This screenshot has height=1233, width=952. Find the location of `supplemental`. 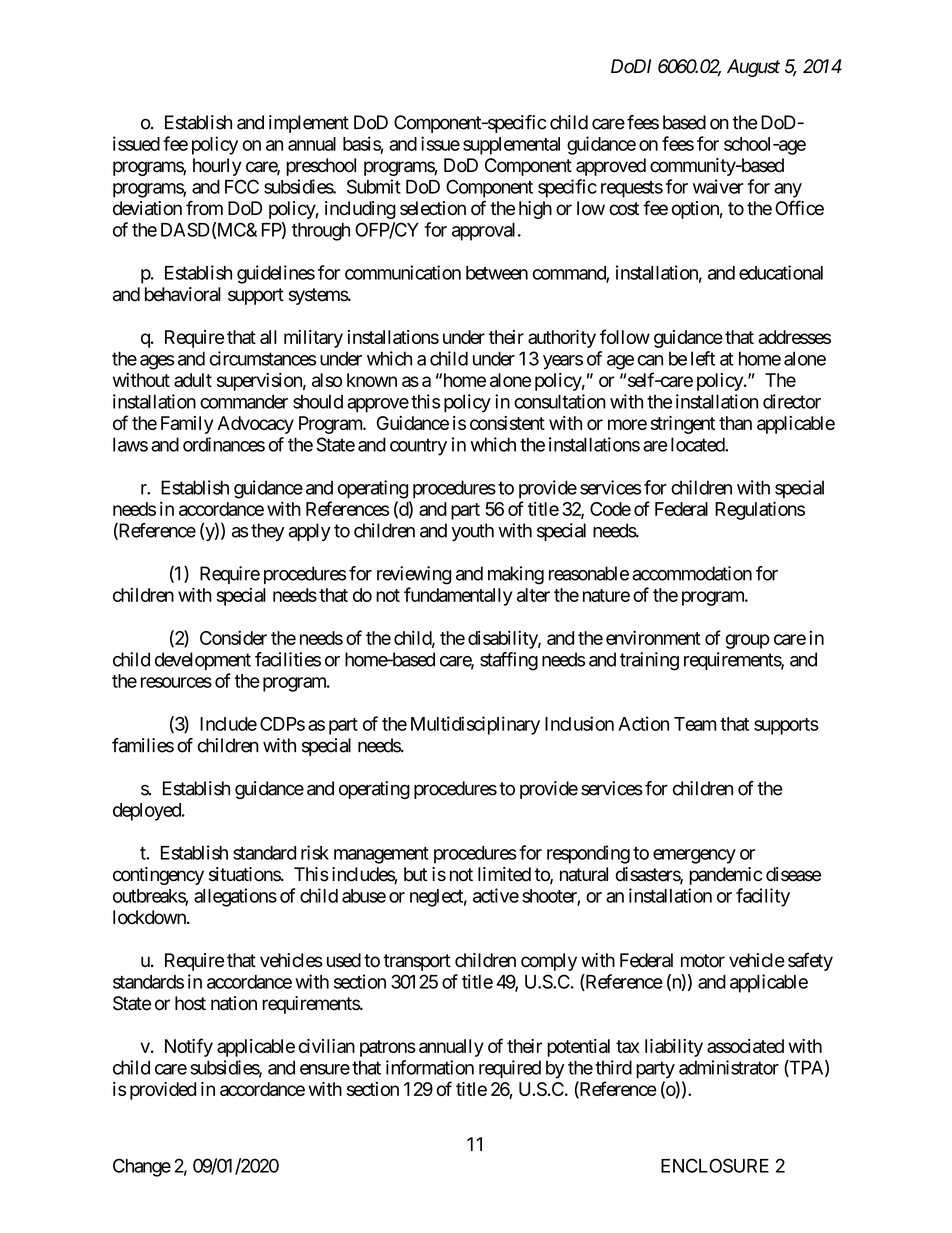

supplemental is located at coordinates (511, 146).
